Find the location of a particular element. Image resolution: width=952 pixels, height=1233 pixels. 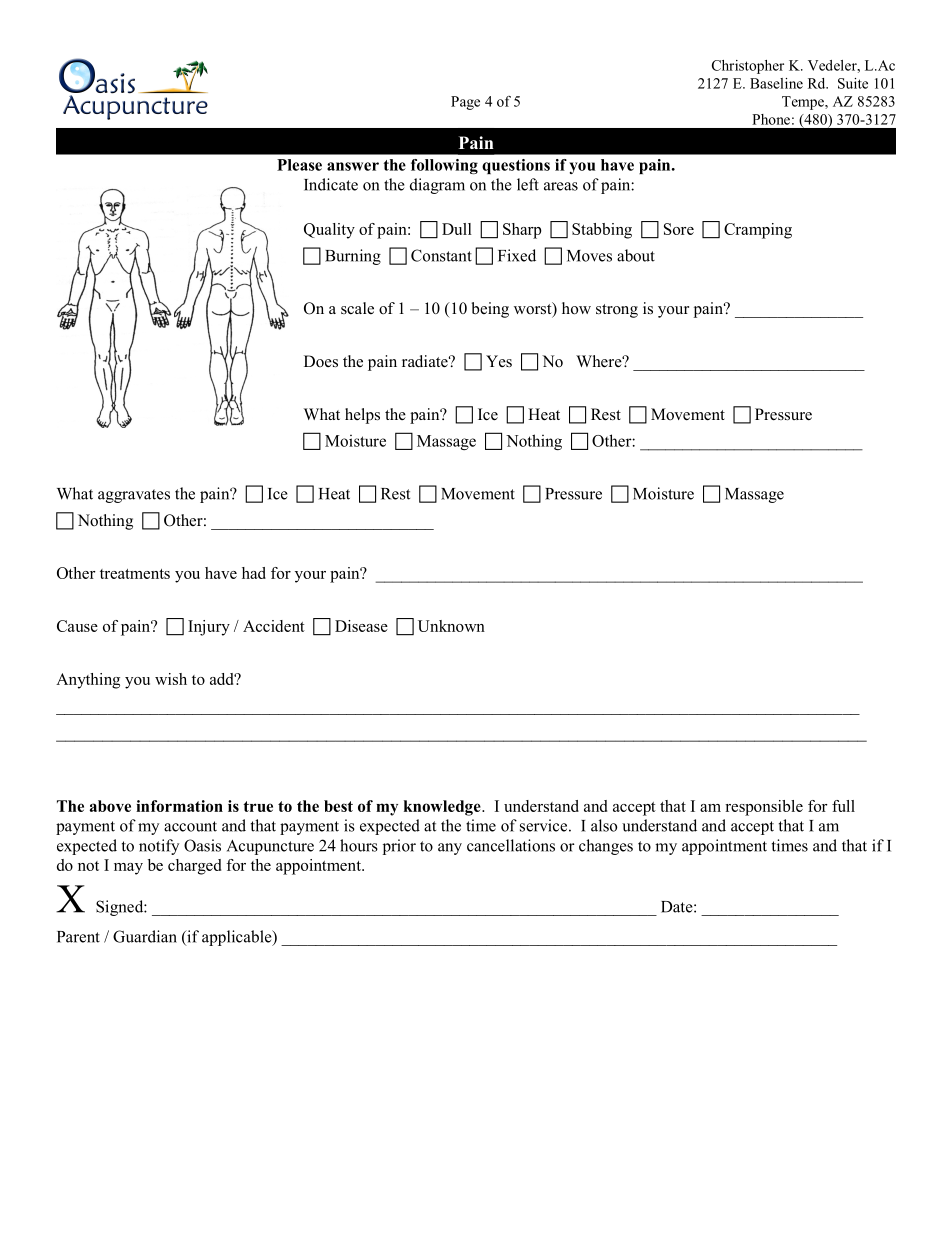

Yes is located at coordinates (499, 361).
